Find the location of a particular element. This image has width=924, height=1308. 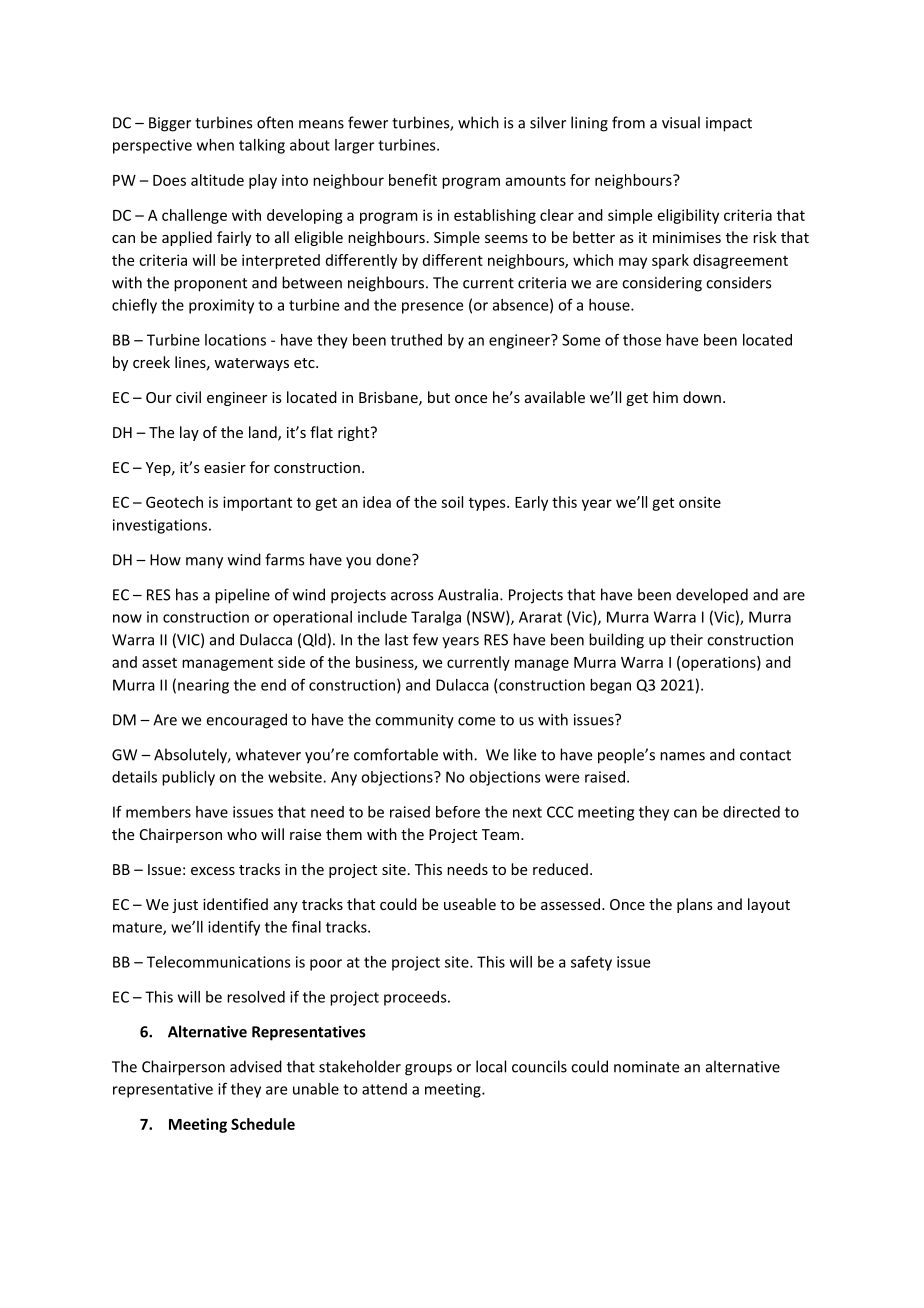

groups is located at coordinates (428, 1070).
